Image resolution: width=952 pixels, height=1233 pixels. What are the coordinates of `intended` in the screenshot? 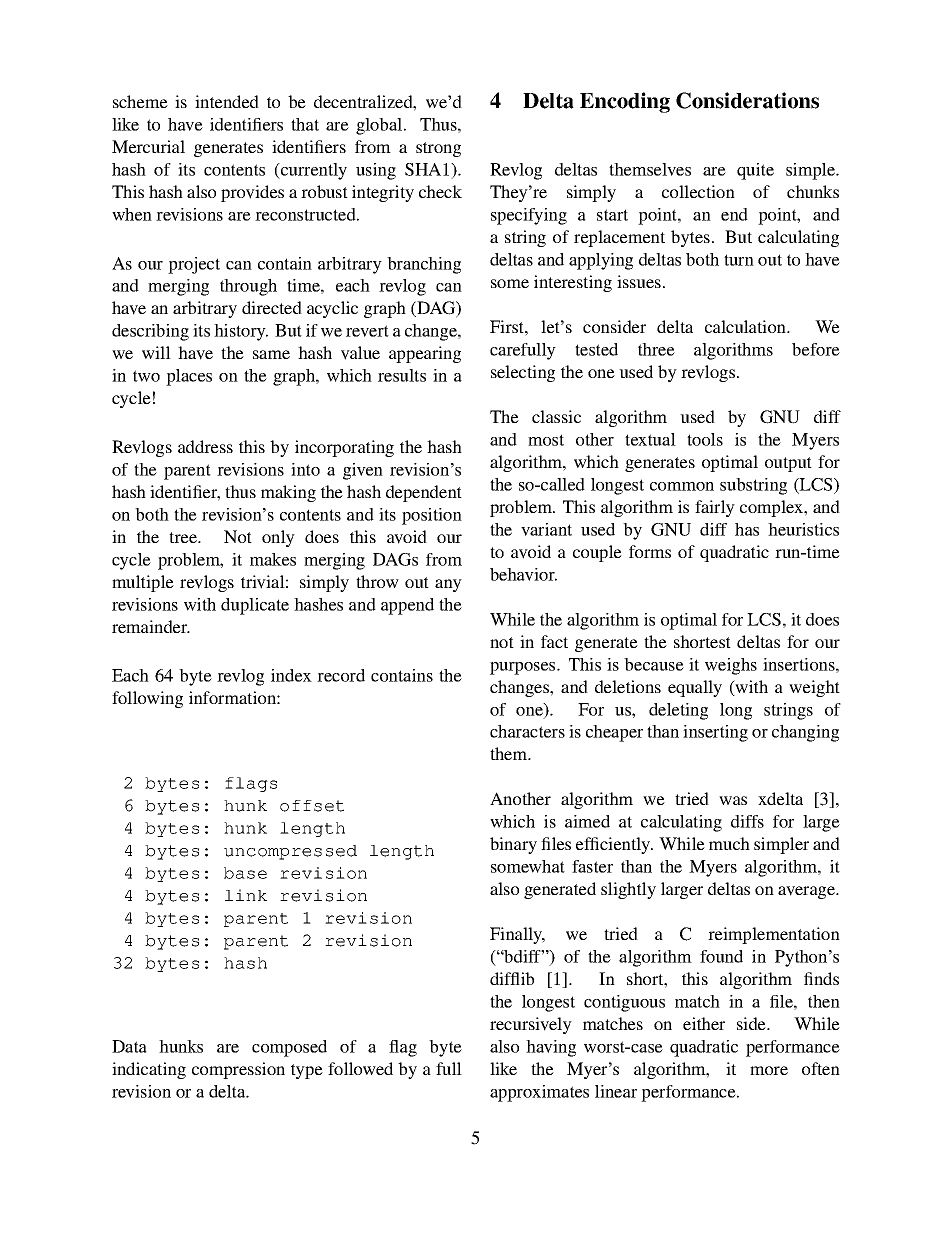 It's located at (227, 101).
